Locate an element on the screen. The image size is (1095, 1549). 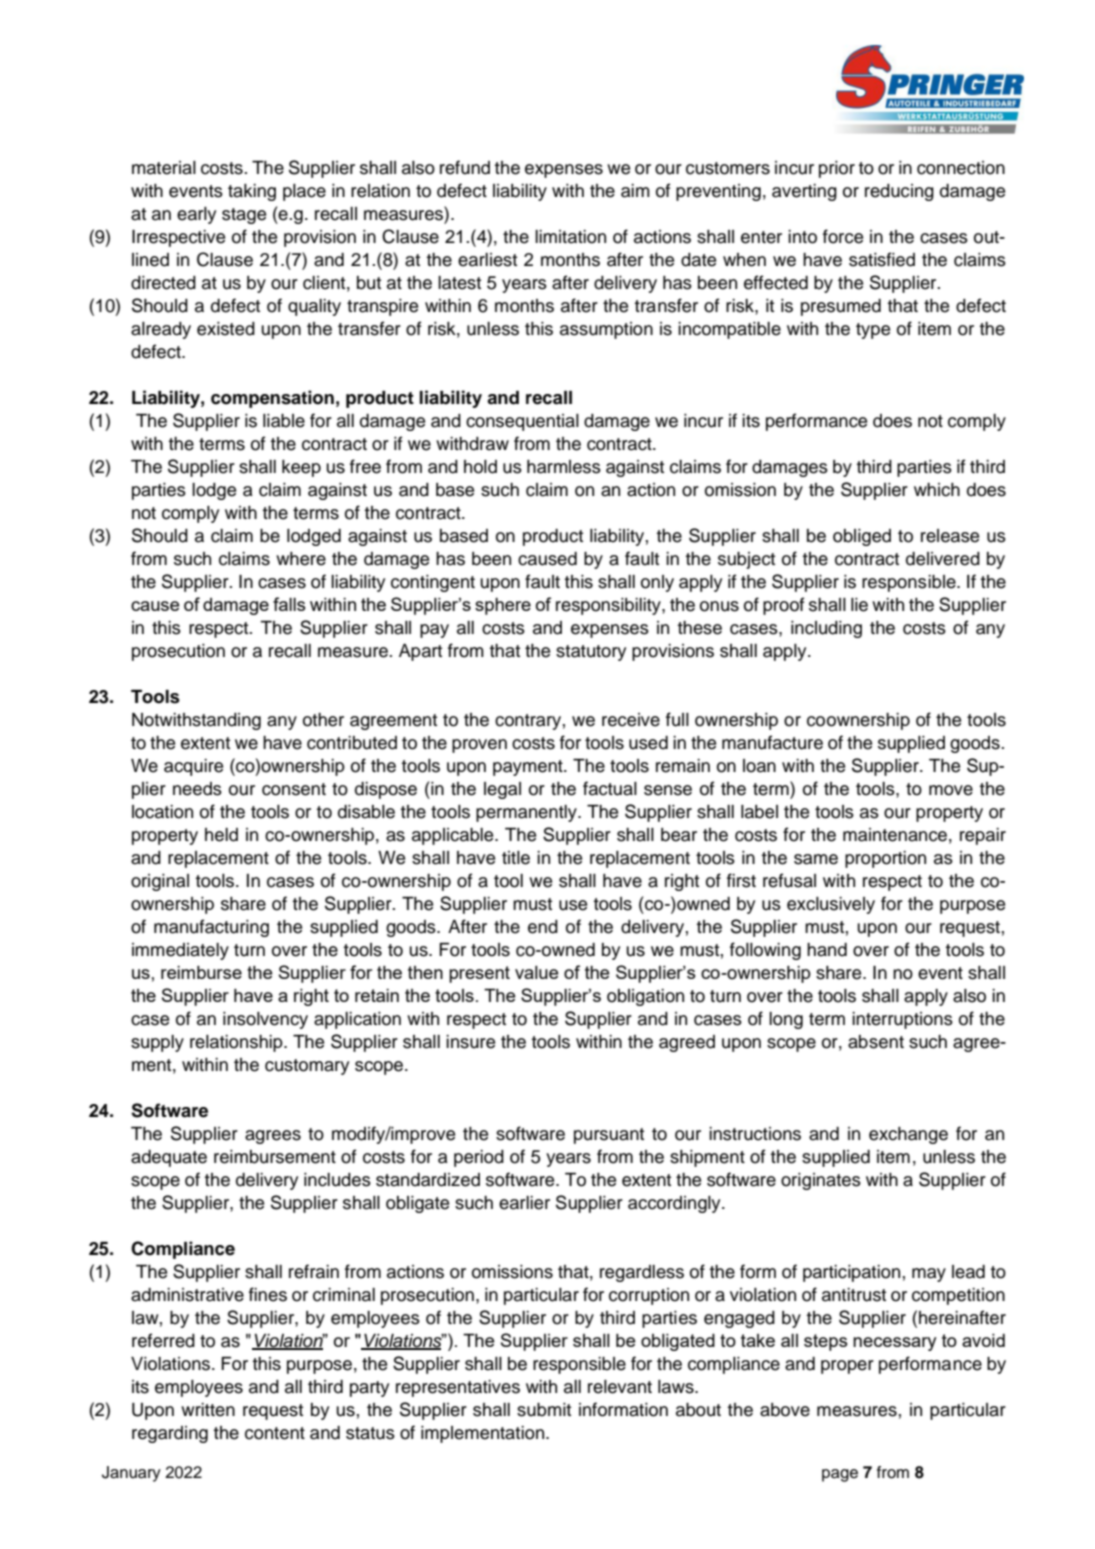
stage is located at coordinates (244, 216).
